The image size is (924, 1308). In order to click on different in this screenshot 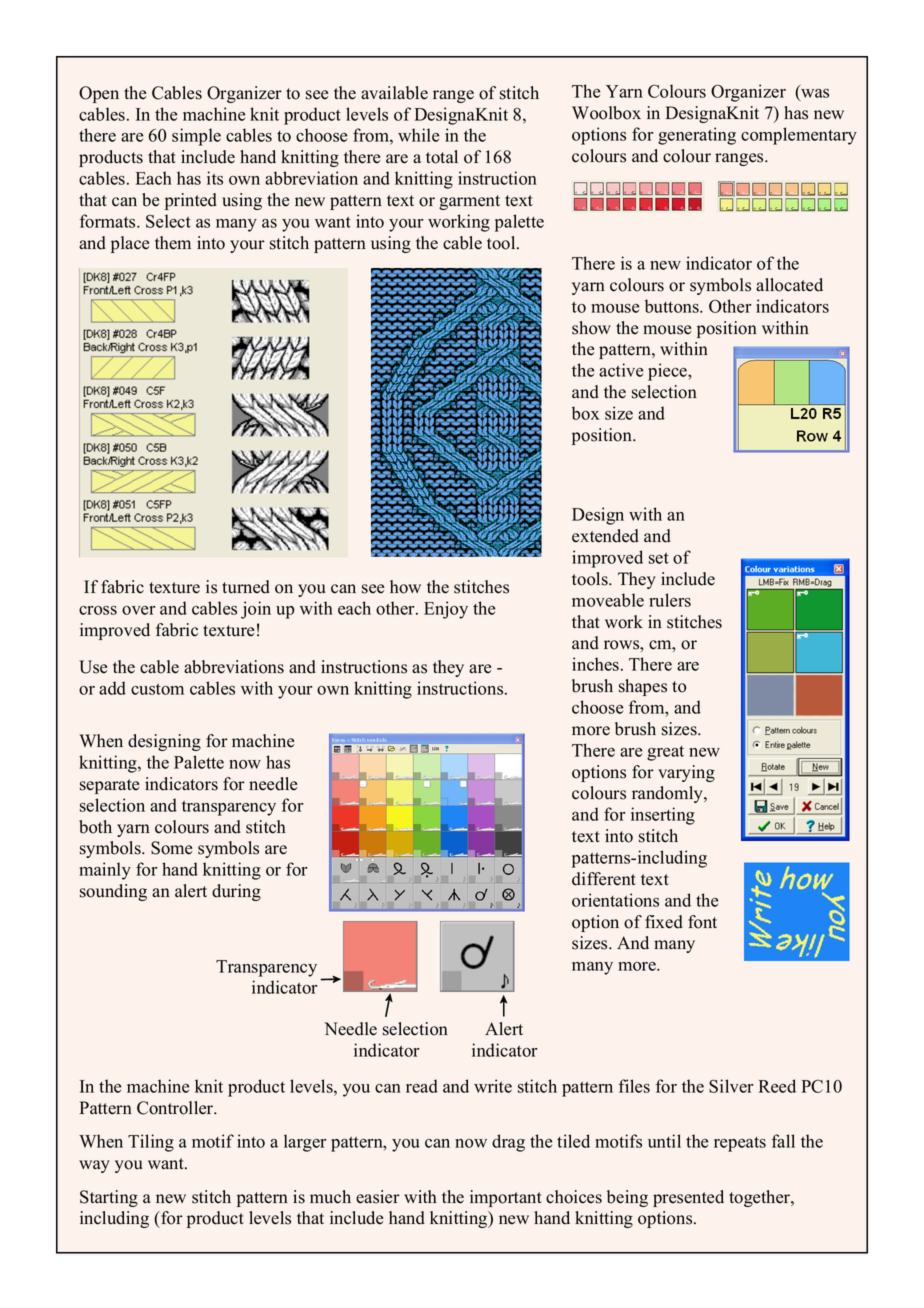, I will do `click(604, 879)`.
